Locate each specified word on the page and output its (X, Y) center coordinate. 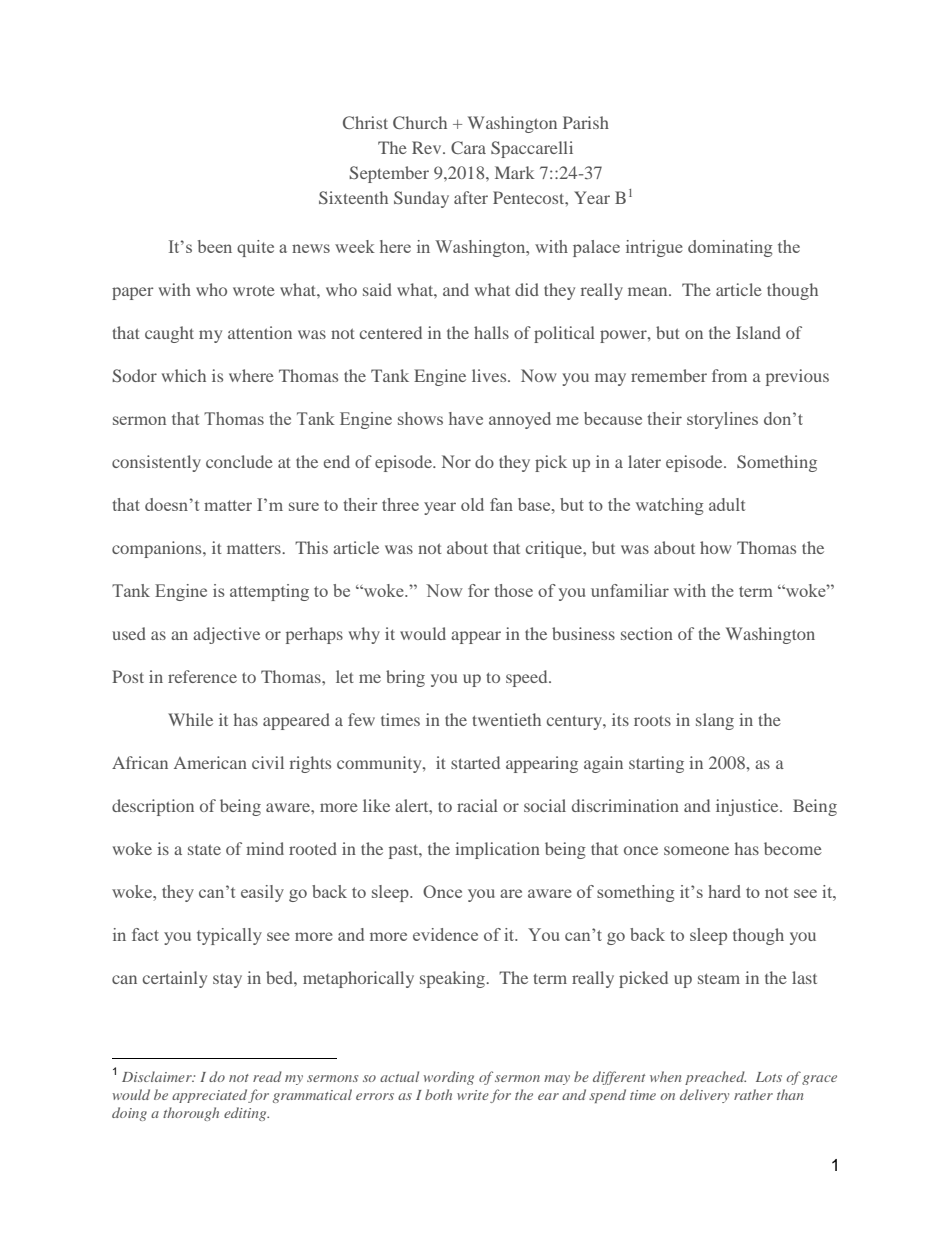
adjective (226, 635)
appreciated (209, 1096)
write (473, 1095)
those (513, 590)
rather (753, 1094)
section (647, 633)
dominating (730, 248)
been (215, 246)
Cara (468, 147)
